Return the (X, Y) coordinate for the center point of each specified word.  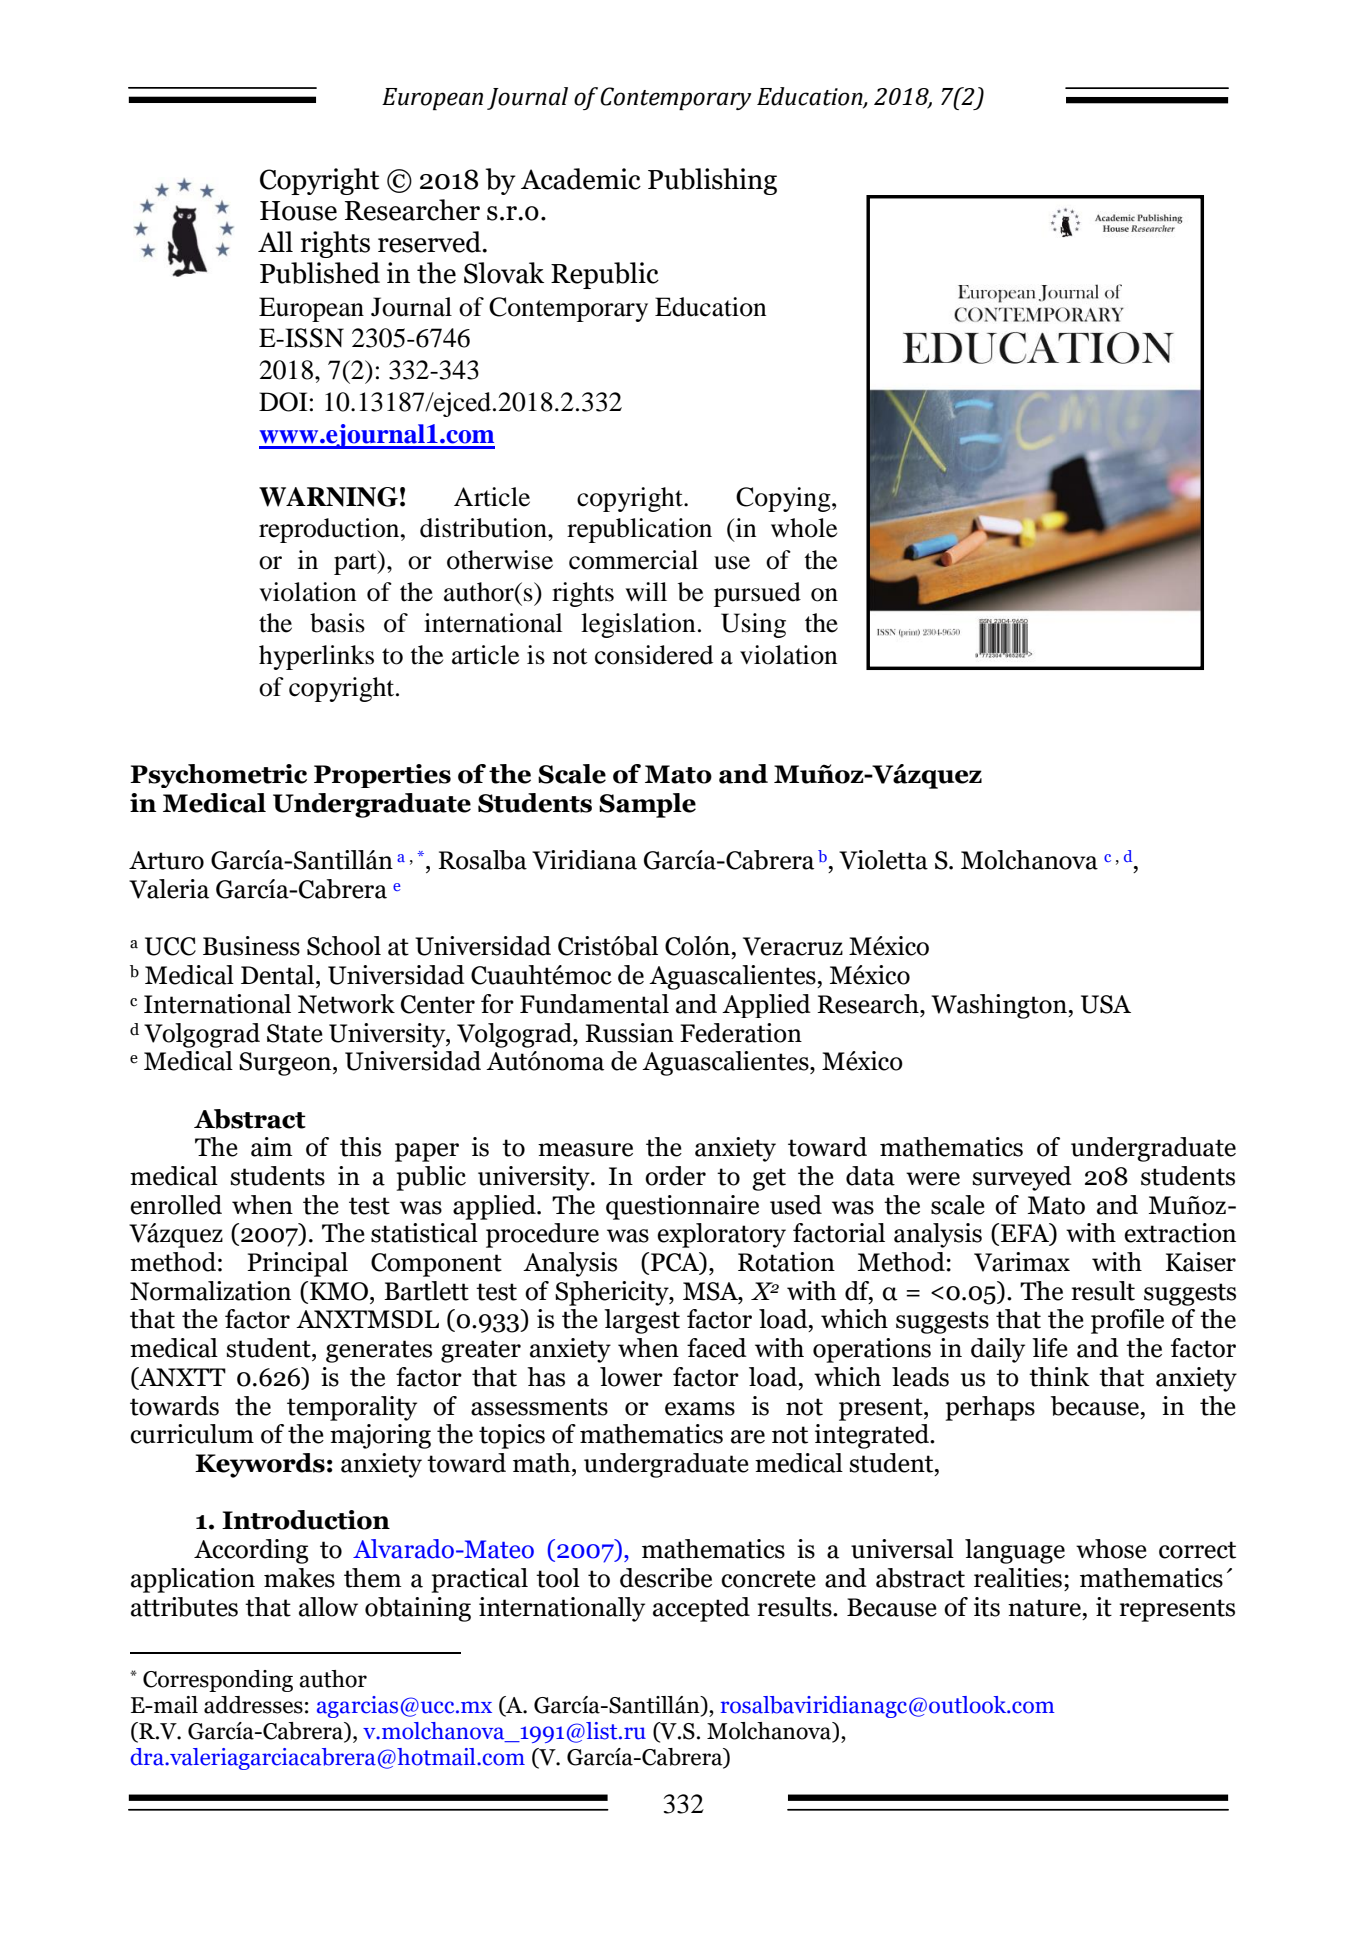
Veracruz (793, 946)
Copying (784, 499)
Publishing (712, 181)
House (298, 211)
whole (804, 528)
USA (1106, 1004)
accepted (701, 1609)
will (646, 591)
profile (1127, 1321)
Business (251, 946)
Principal (297, 1264)
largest (642, 1321)
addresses (253, 1705)
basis (337, 623)
